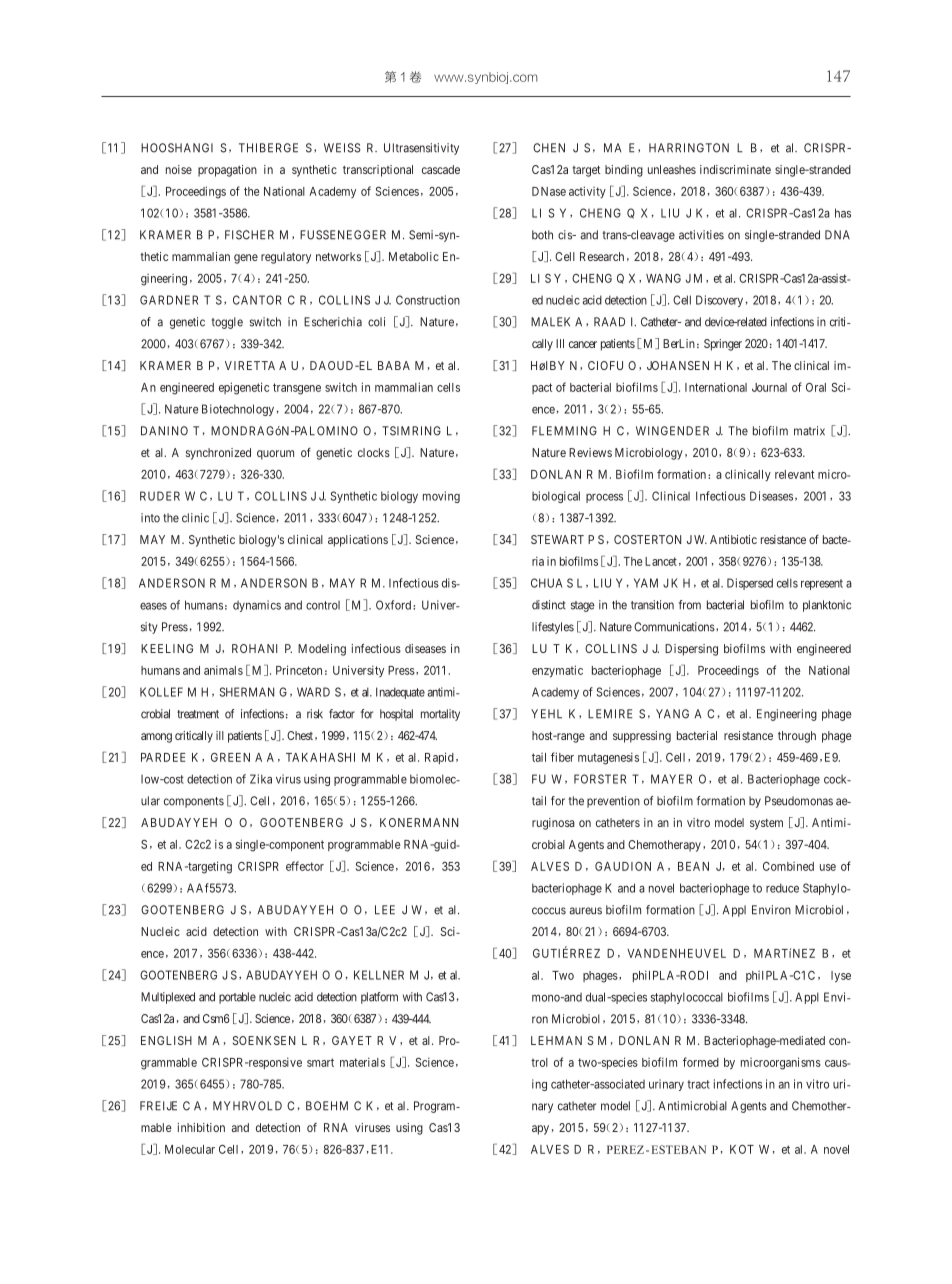 This page has width=952, height=1284. What do you see at coordinates (227, 171) in the page?
I see `propagation` at bounding box center [227, 171].
